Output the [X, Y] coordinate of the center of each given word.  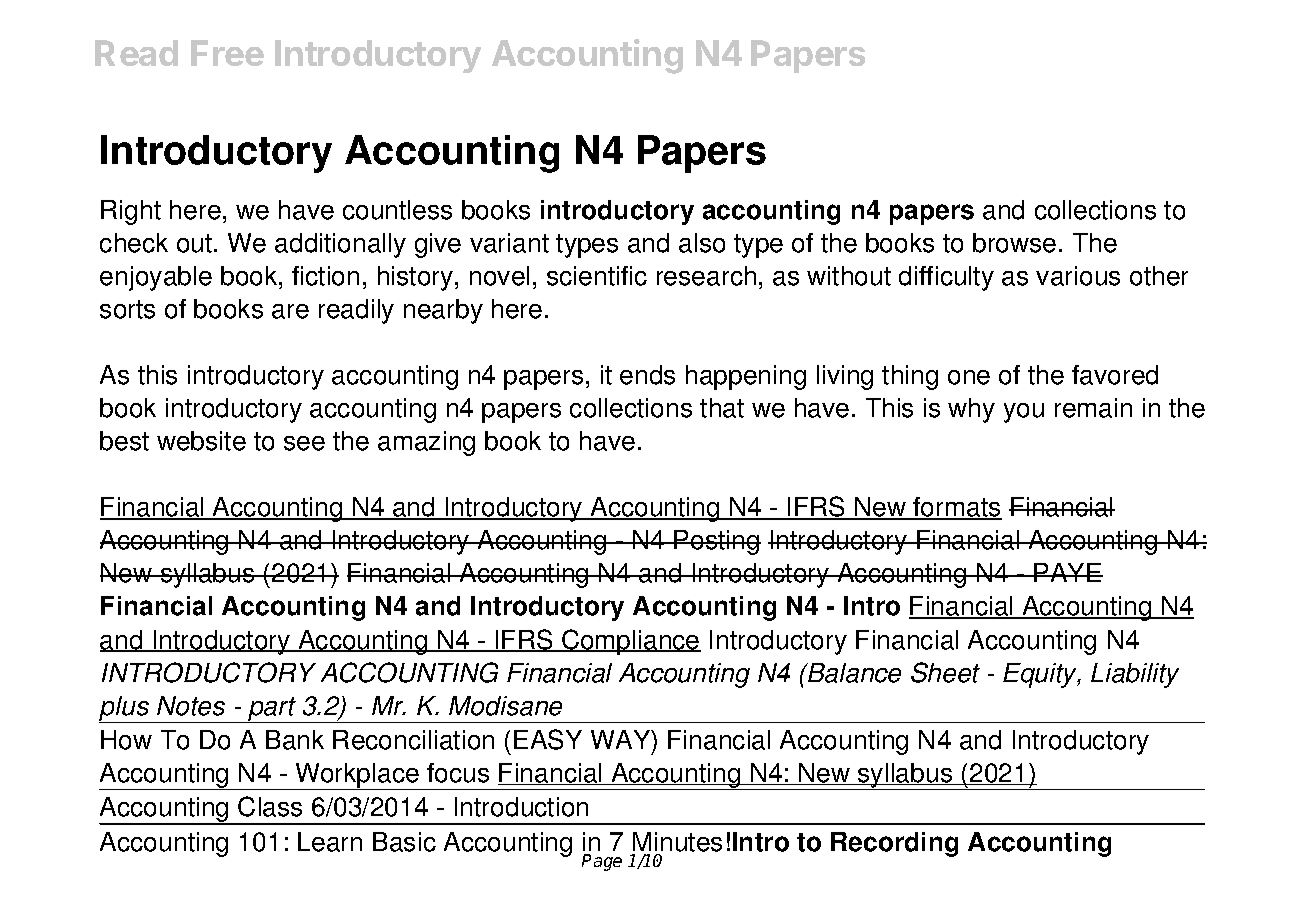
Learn [330, 842]
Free [227, 53]
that [722, 408]
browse [1014, 243]
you [1024, 413]
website [201, 441]
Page [602, 862]
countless [397, 210]
